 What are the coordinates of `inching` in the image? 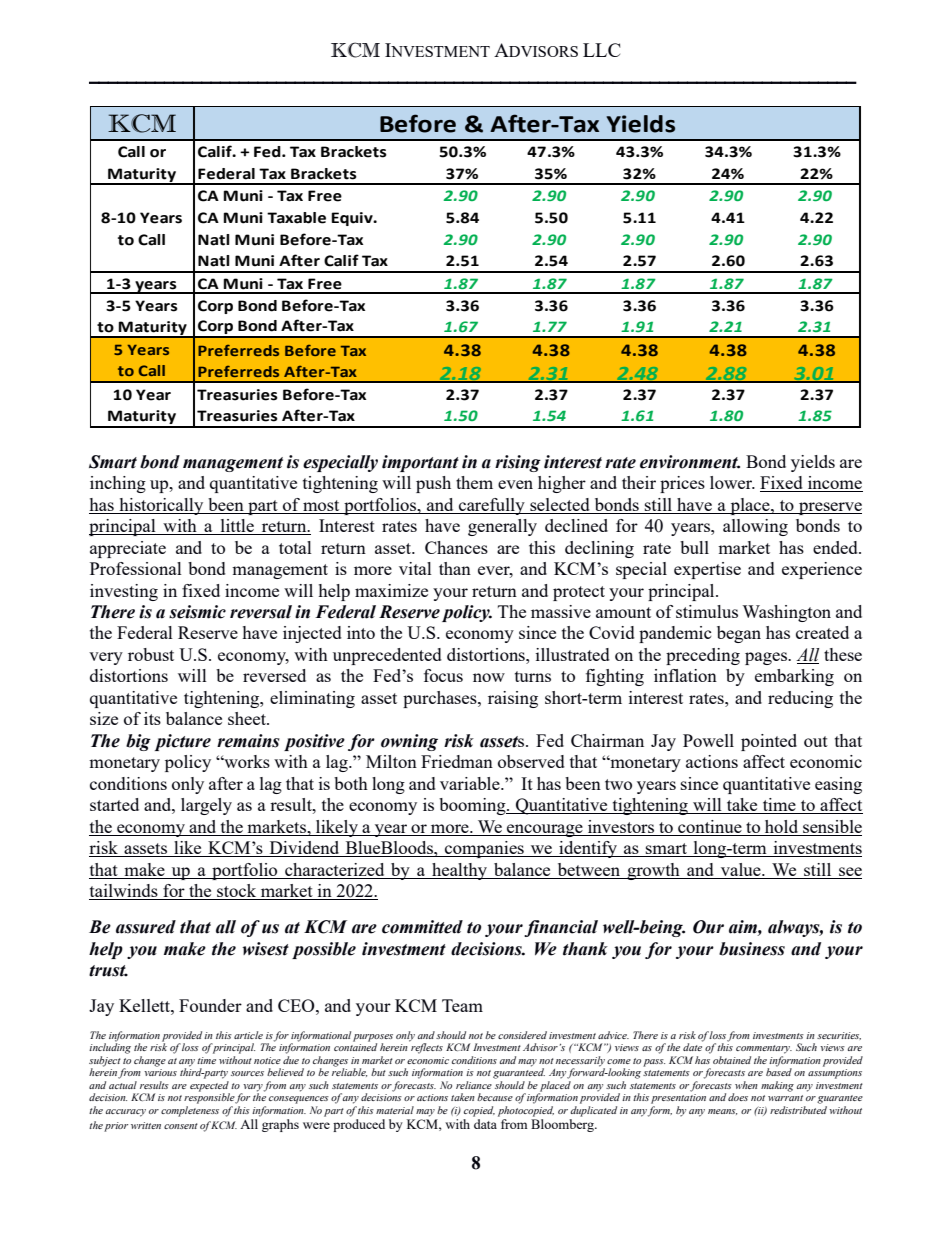 It's located at (118, 484).
